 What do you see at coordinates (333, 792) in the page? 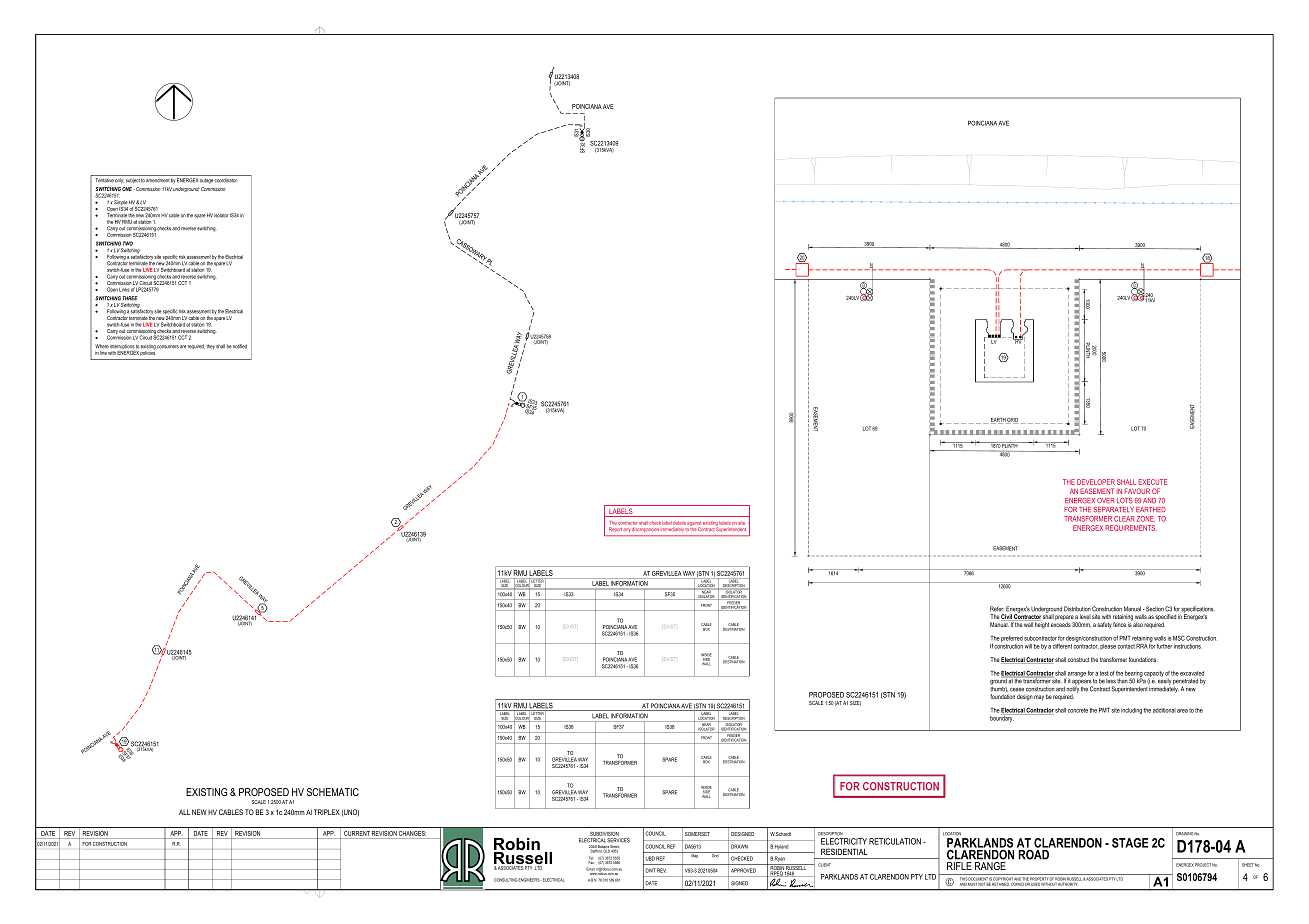
I see `SCHEMATIC` at bounding box center [333, 792].
